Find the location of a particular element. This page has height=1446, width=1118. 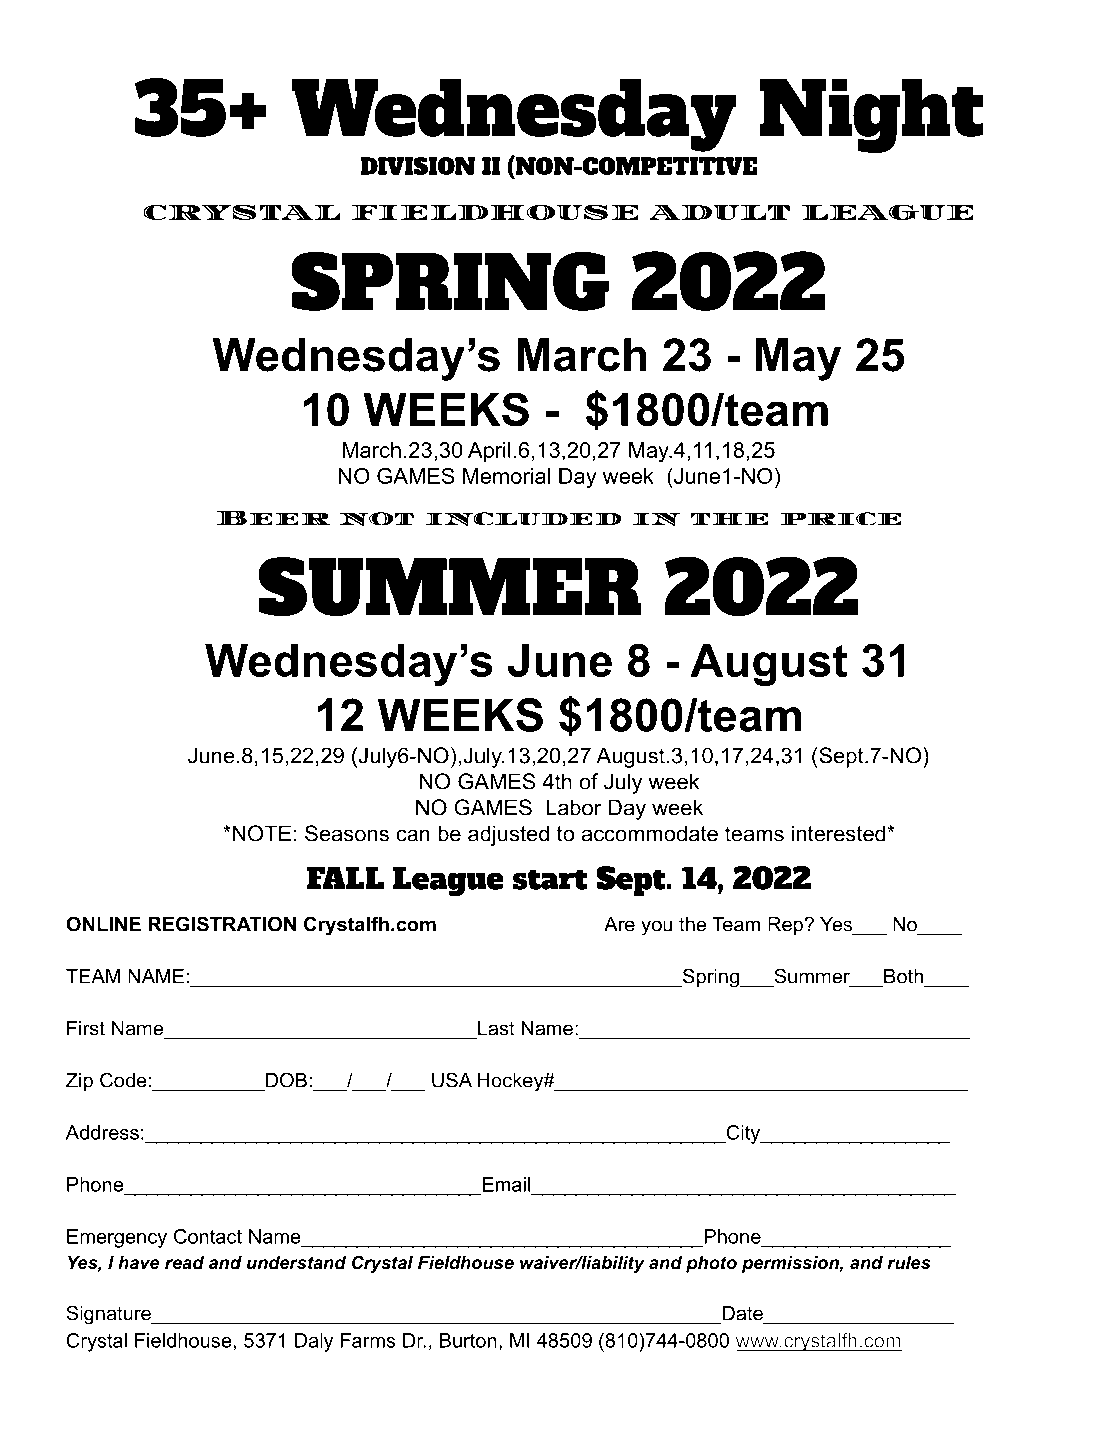

Beer is located at coordinates (273, 517).
